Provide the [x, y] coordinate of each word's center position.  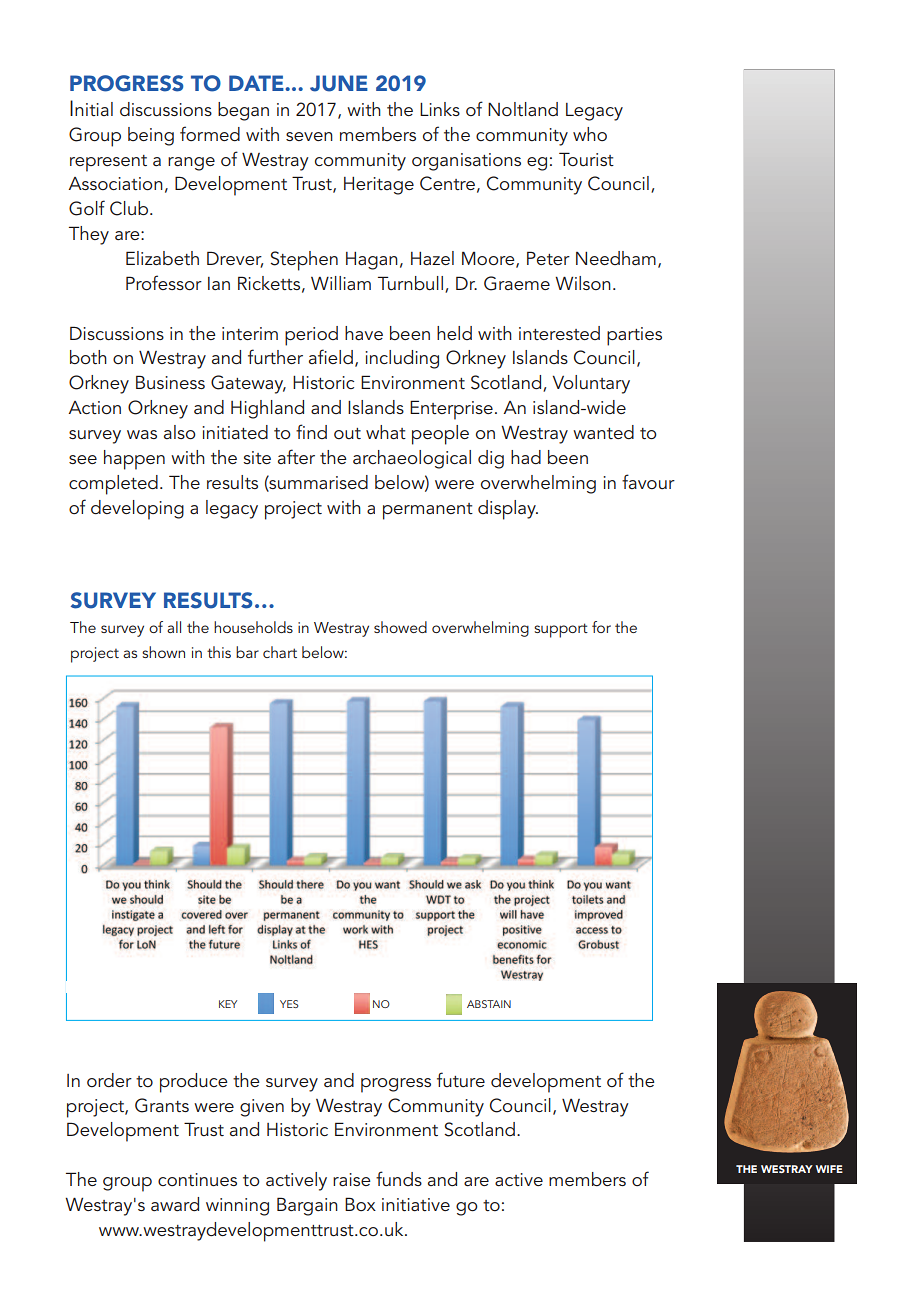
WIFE [829, 1169]
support [561, 630]
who [590, 134]
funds [399, 1178]
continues [197, 1180]
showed [400, 627]
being [151, 136]
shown [163, 652]
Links [440, 109]
